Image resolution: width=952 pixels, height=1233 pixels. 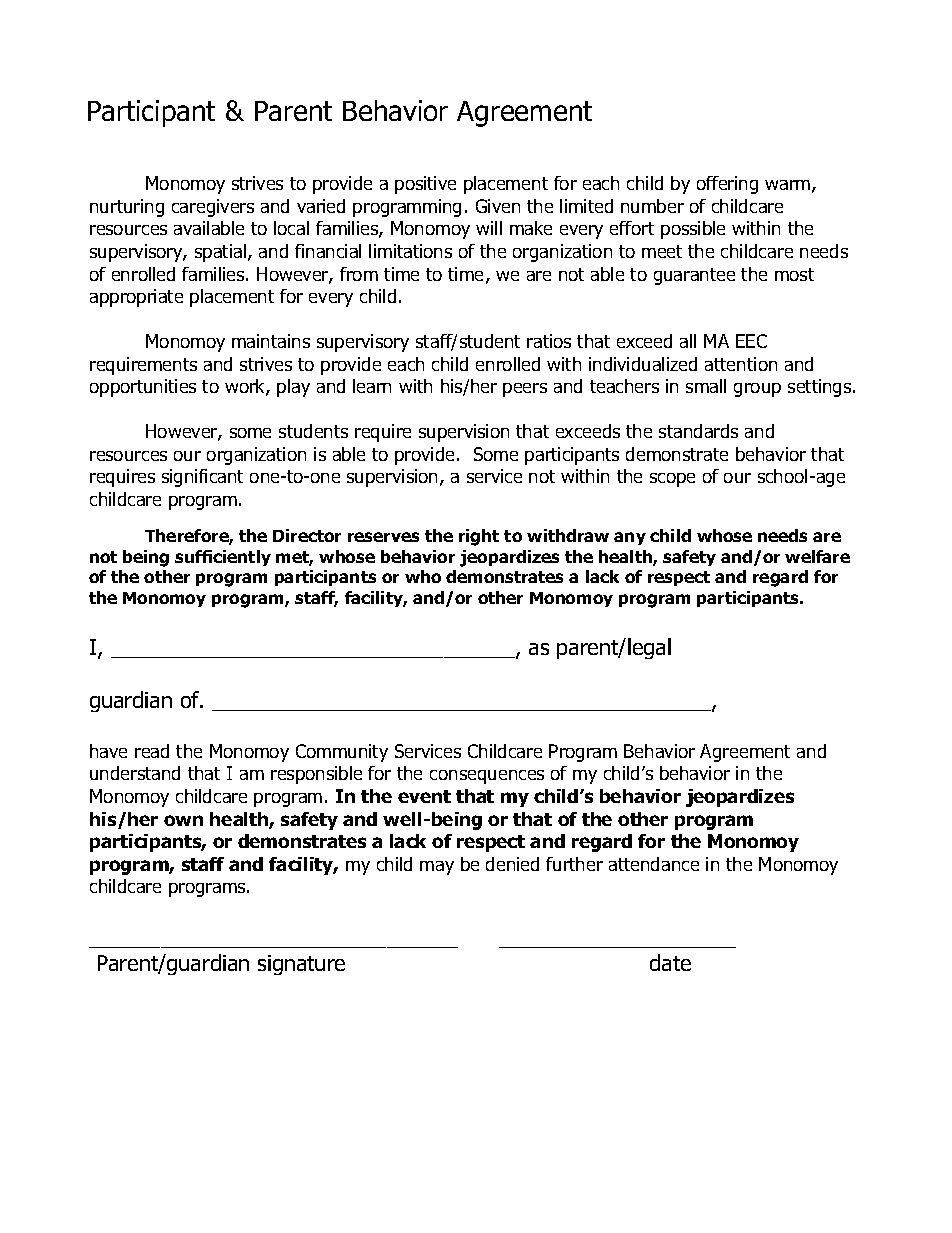 What do you see at coordinates (223, 558) in the document?
I see `sufficiently` at bounding box center [223, 558].
